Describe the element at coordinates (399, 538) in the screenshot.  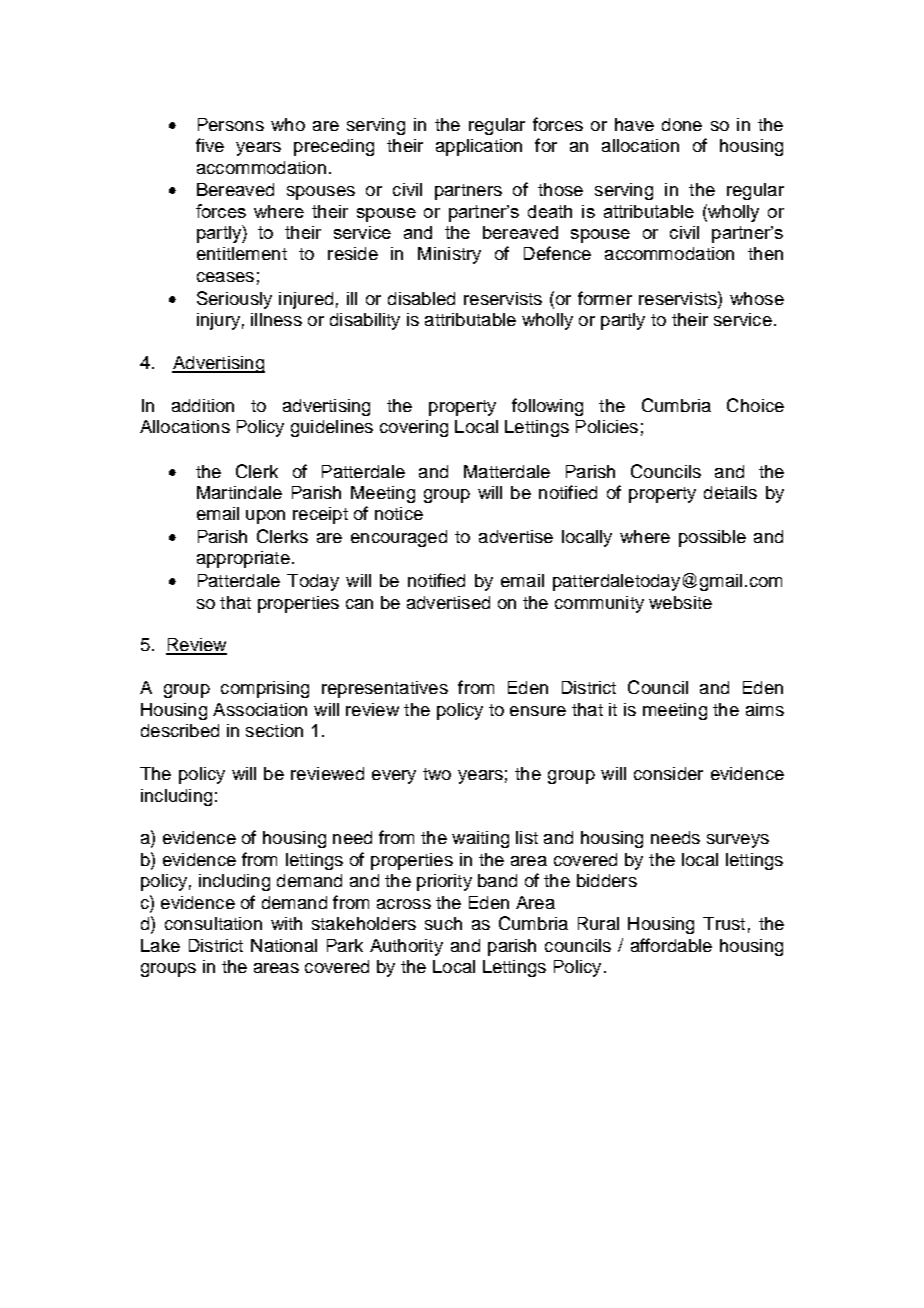
I see `encouraged` at that location.
